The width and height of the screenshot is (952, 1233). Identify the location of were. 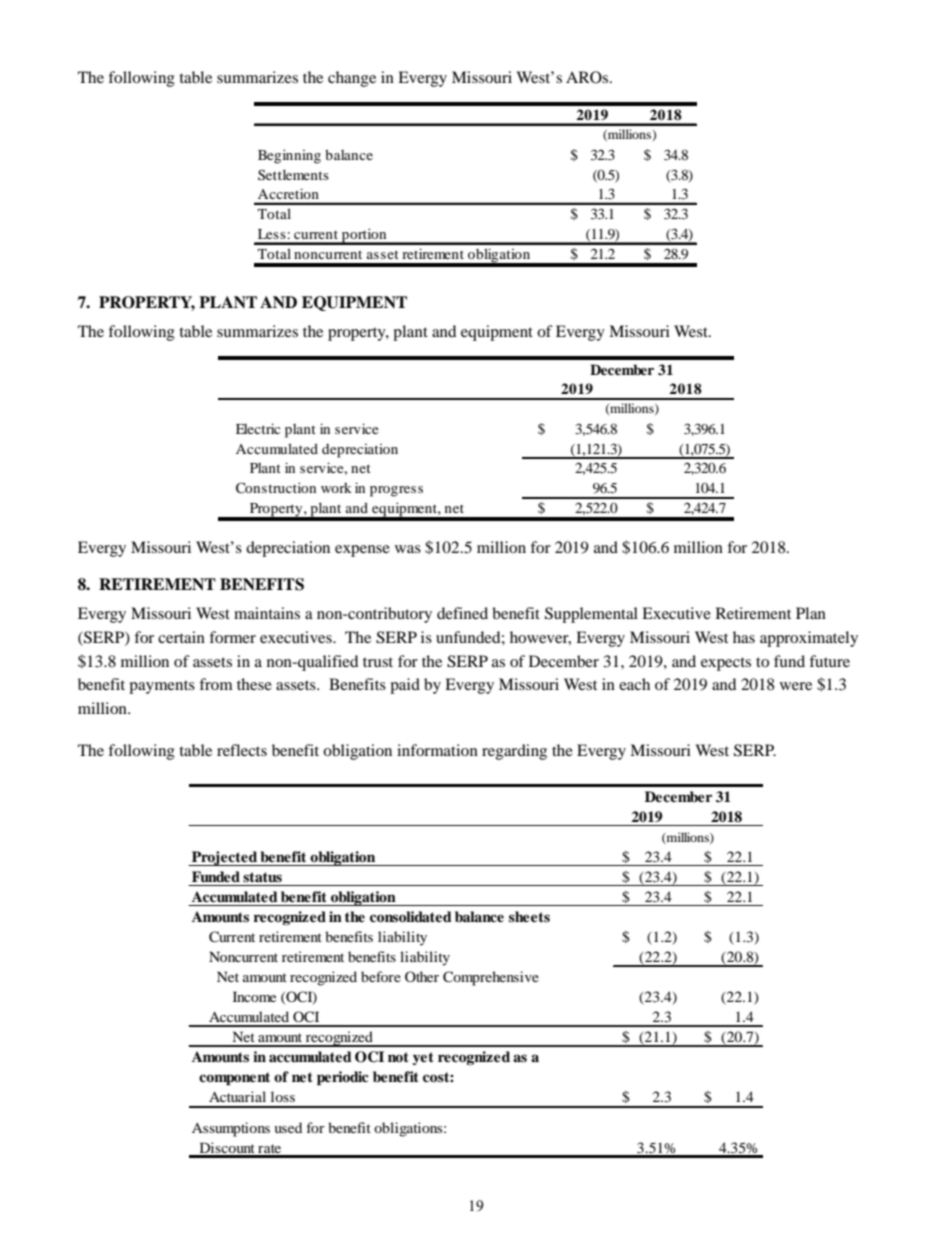
(796, 686).
